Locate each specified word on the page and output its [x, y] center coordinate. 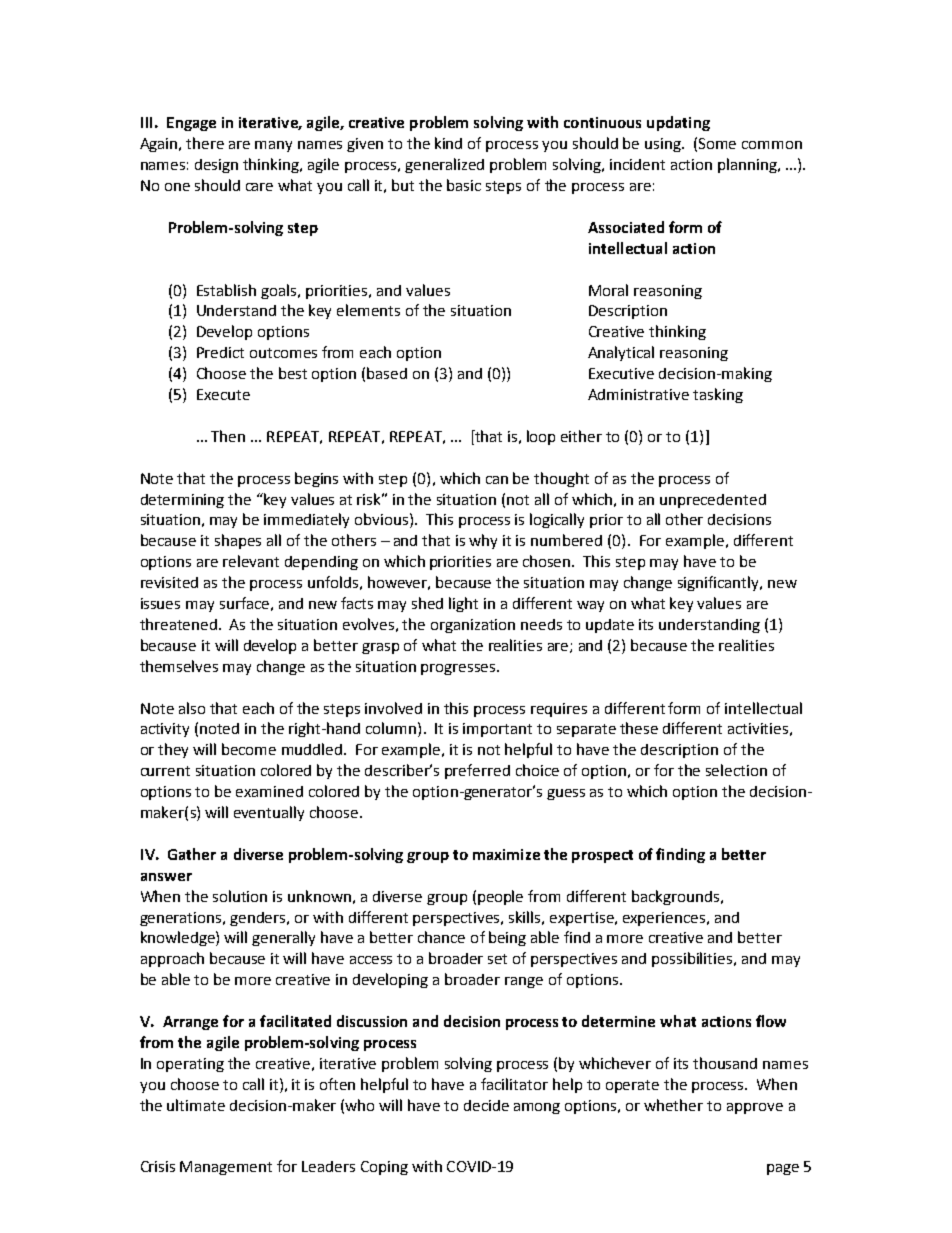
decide [486, 1105]
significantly [719, 583]
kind [448, 143]
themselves [179, 666]
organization [473, 626]
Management [226, 1168]
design [216, 166]
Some [717, 143]
